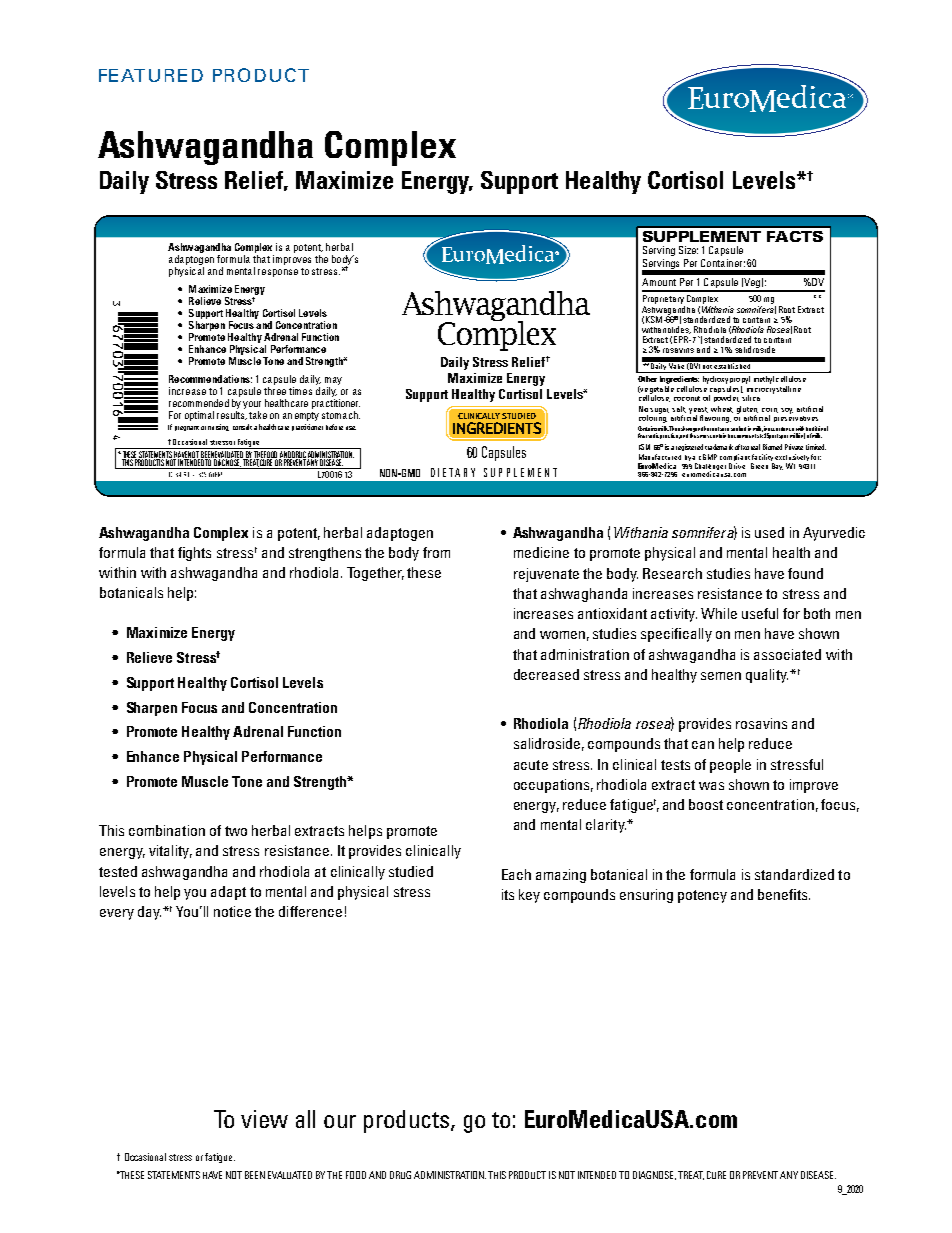 This document has height=1233, width=952. I want to click on combination, so click(167, 830).
